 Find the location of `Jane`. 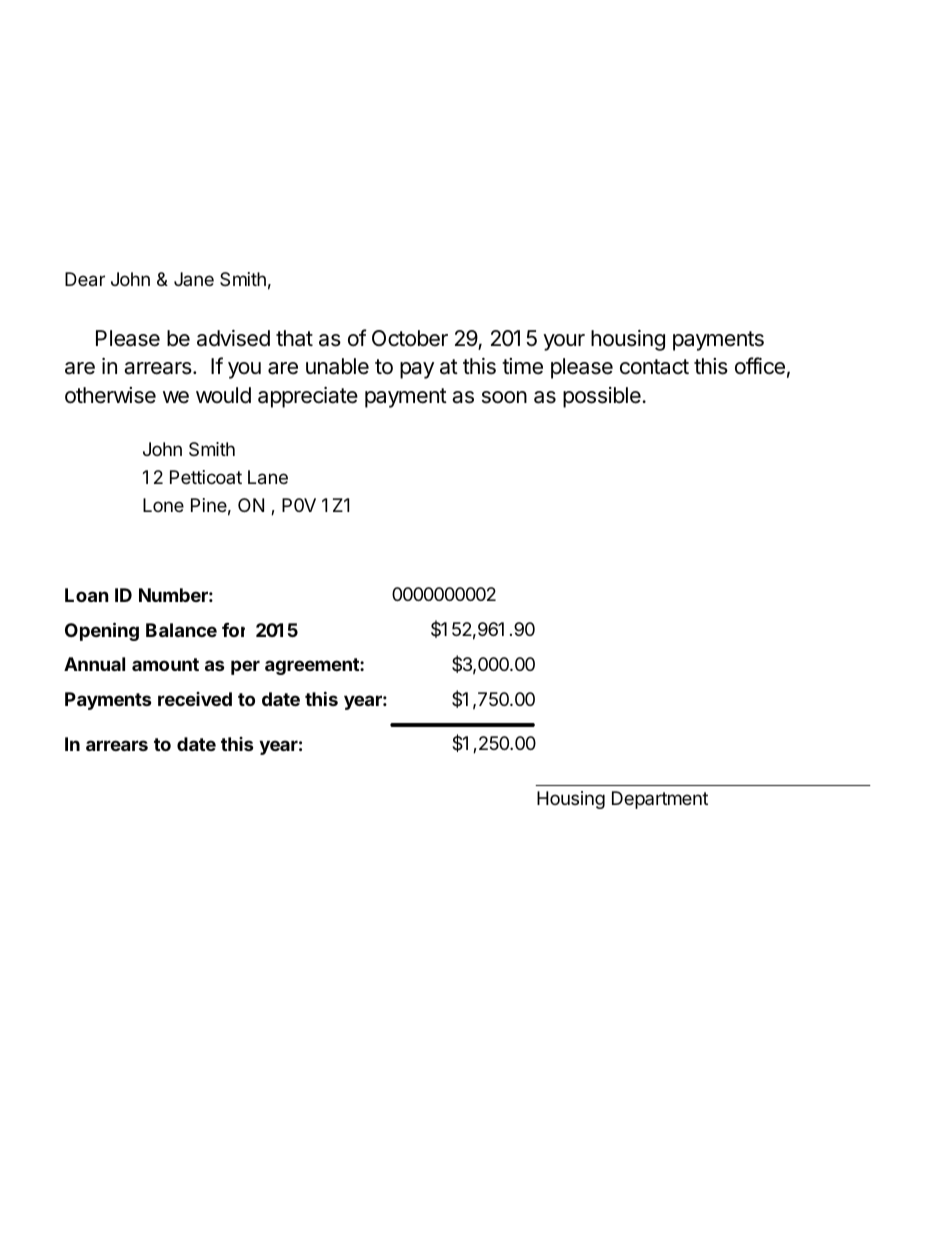

Jane is located at coordinates (194, 279).
